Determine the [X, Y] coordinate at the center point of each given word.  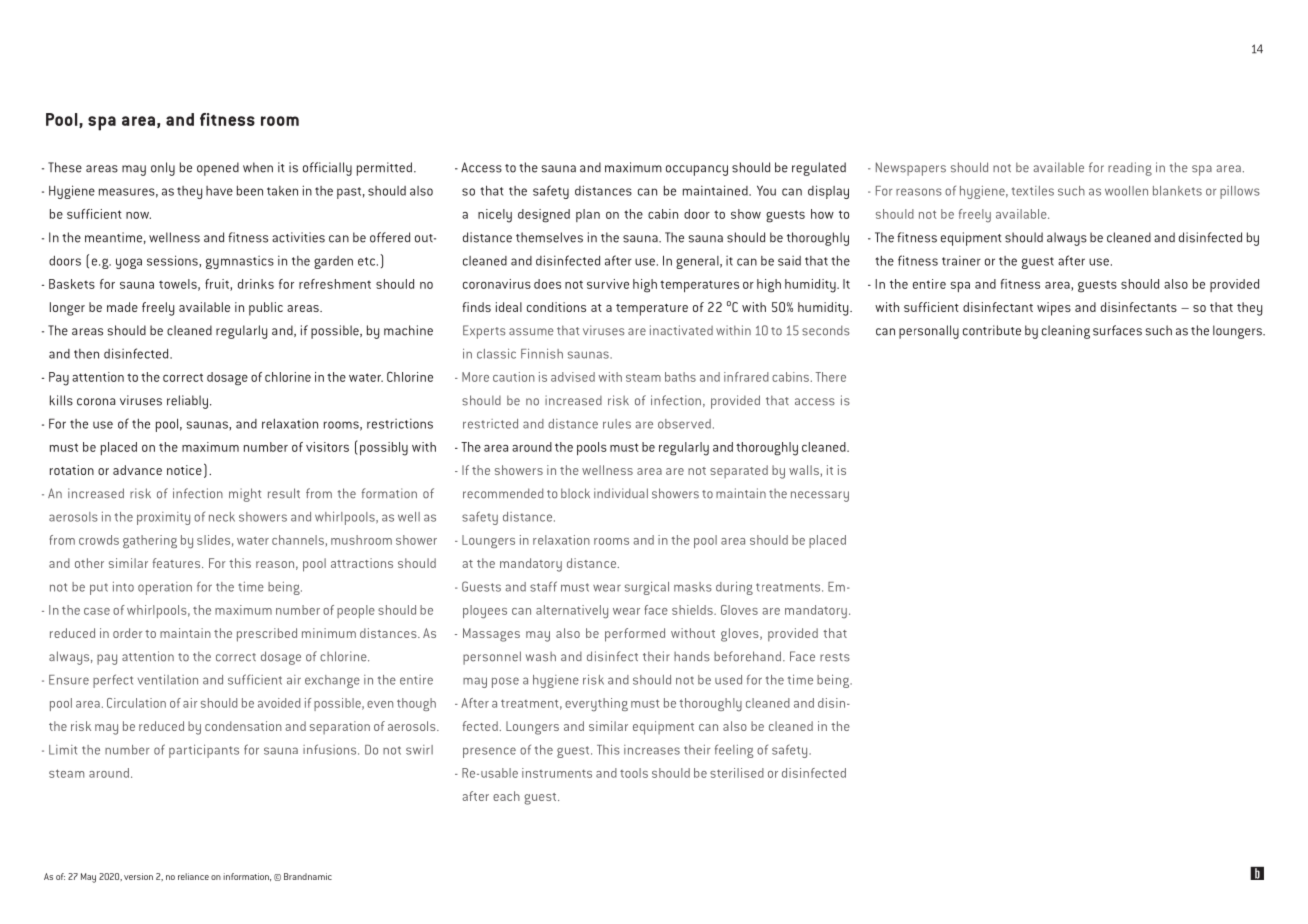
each [506, 796]
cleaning [1066, 332]
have [219, 191]
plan [588, 215]
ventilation [168, 679]
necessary [820, 496]
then [86, 354]
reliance [193, 876]
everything [596, 705]
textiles [1033, 191]
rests [835, 657]
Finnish [542, 353]
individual [621, 493]
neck [222, 517]
